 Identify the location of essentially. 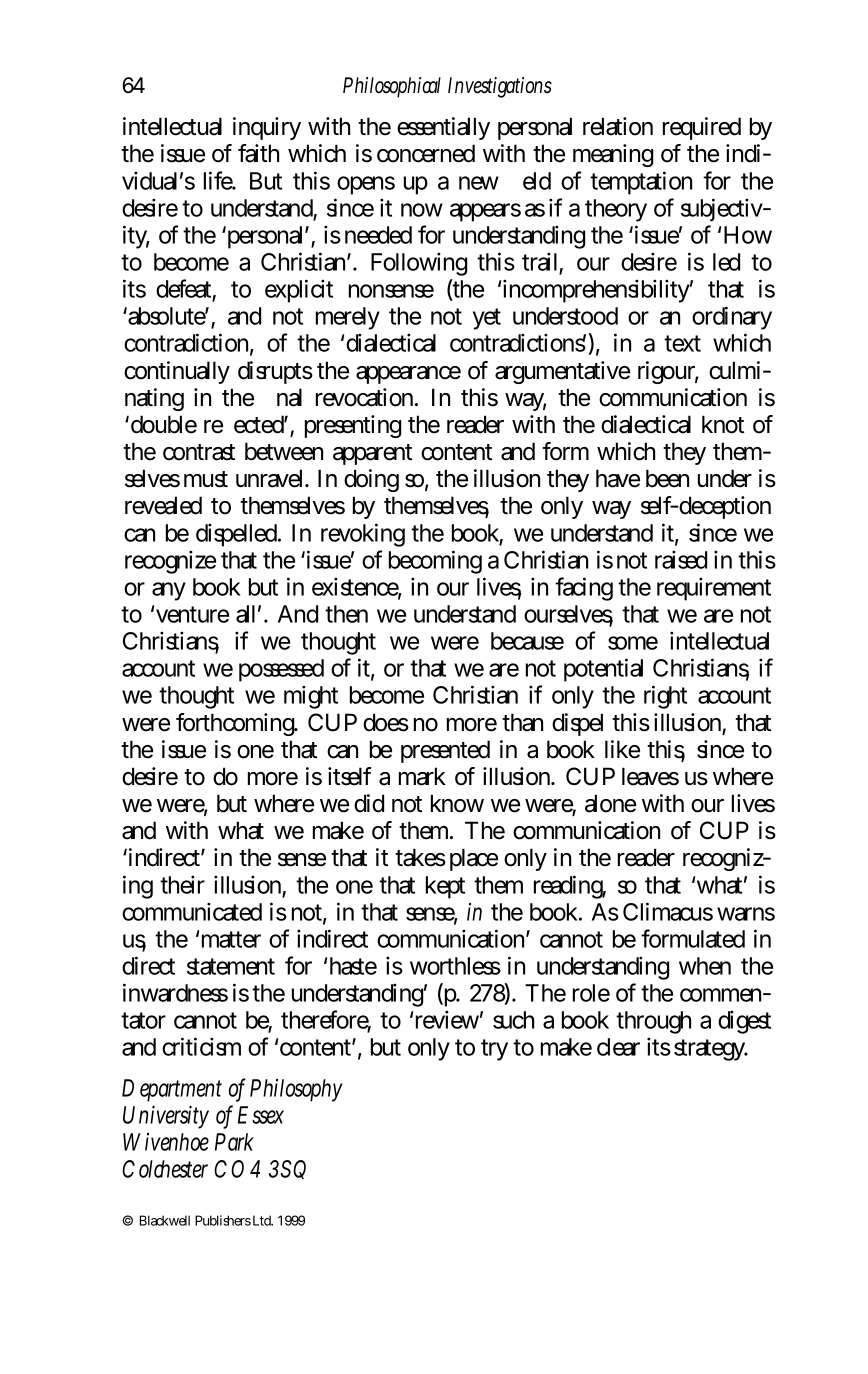
(443, 128).
